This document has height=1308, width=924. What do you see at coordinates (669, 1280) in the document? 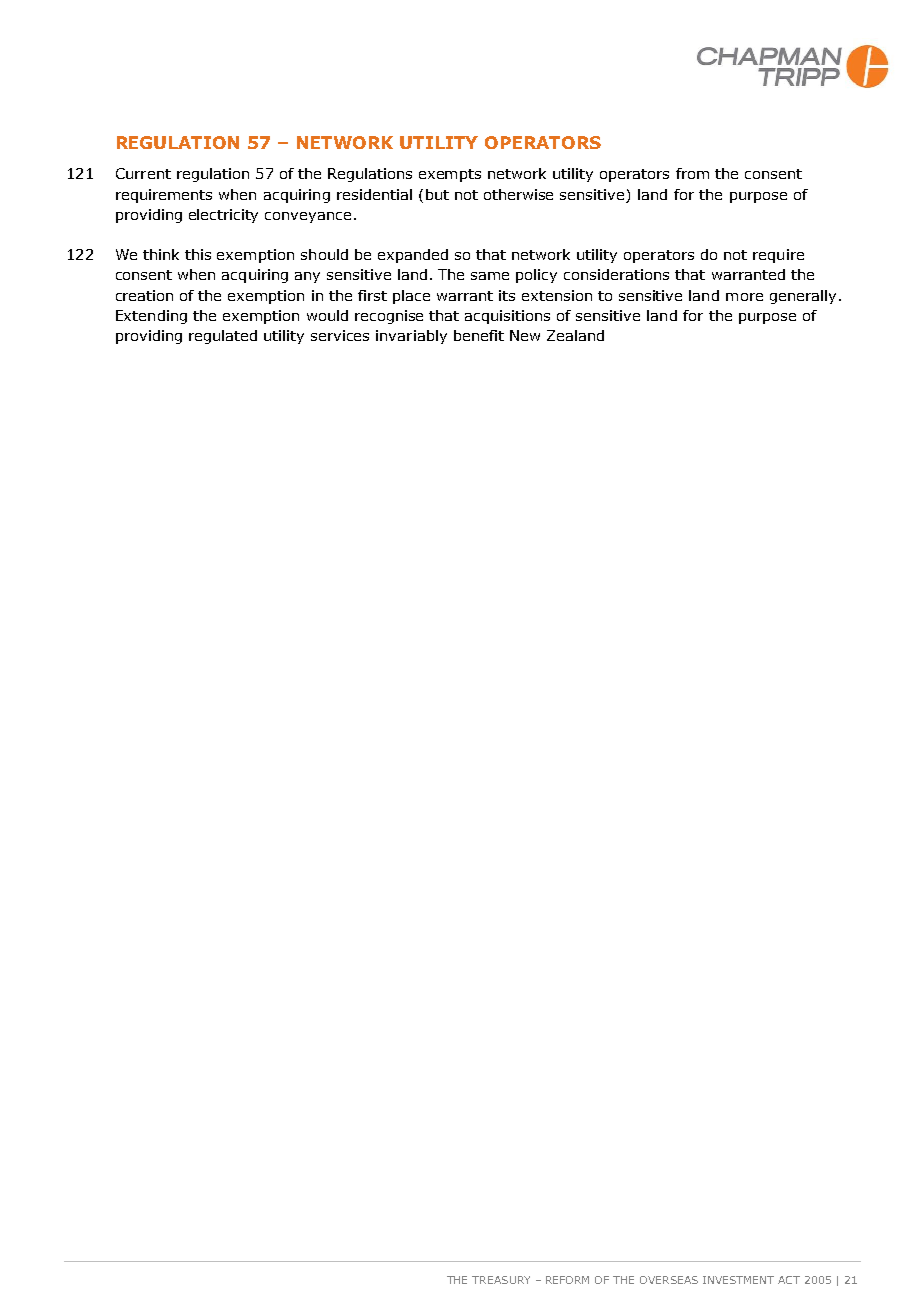
I see `OVERSEAS` at bounding box center [669, 1280].
